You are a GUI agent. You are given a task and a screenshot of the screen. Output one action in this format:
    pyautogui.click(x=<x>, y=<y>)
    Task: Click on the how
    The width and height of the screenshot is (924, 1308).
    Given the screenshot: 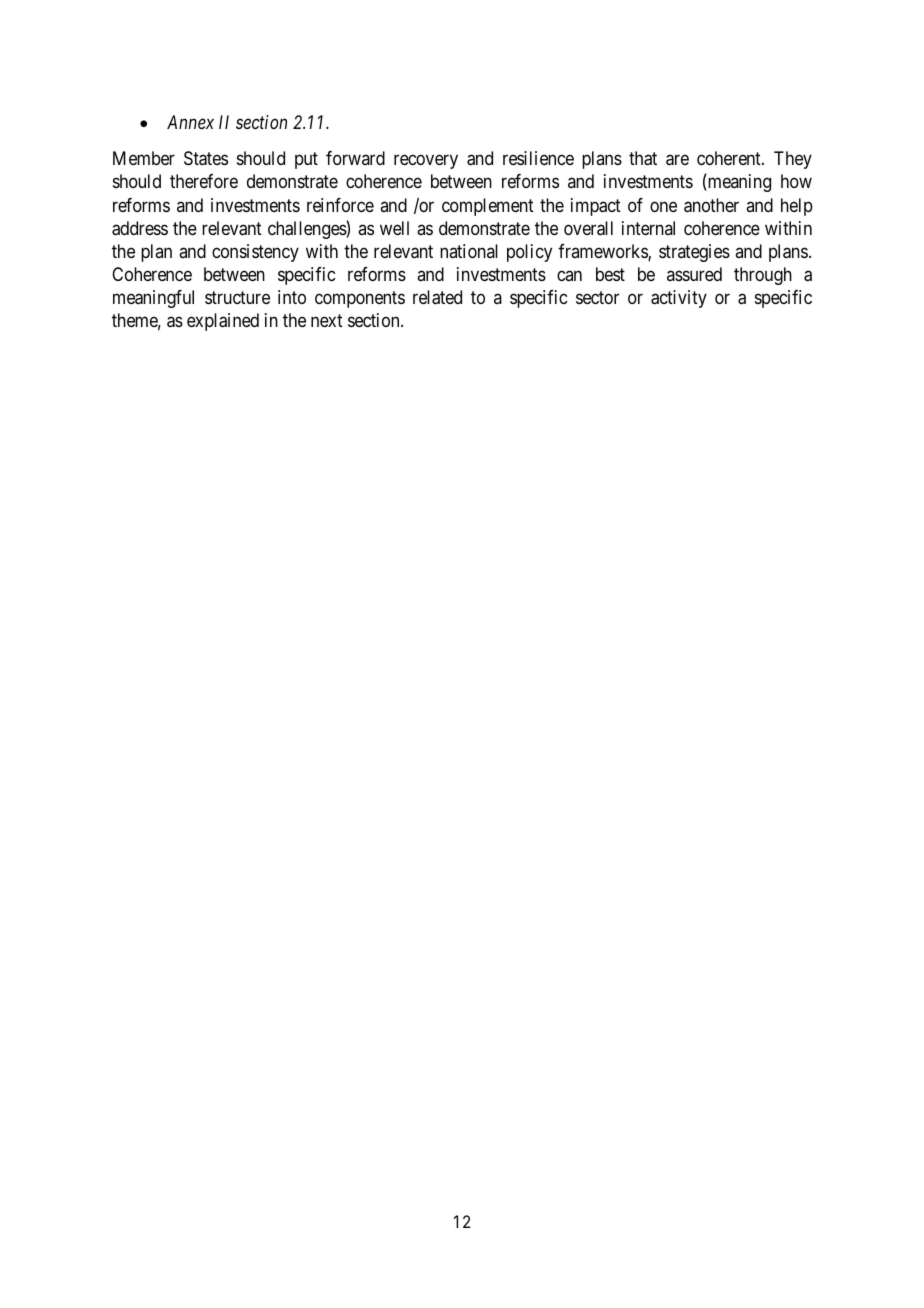 What is the action you would take?
    pyautogui.click(x=796, y=181)
